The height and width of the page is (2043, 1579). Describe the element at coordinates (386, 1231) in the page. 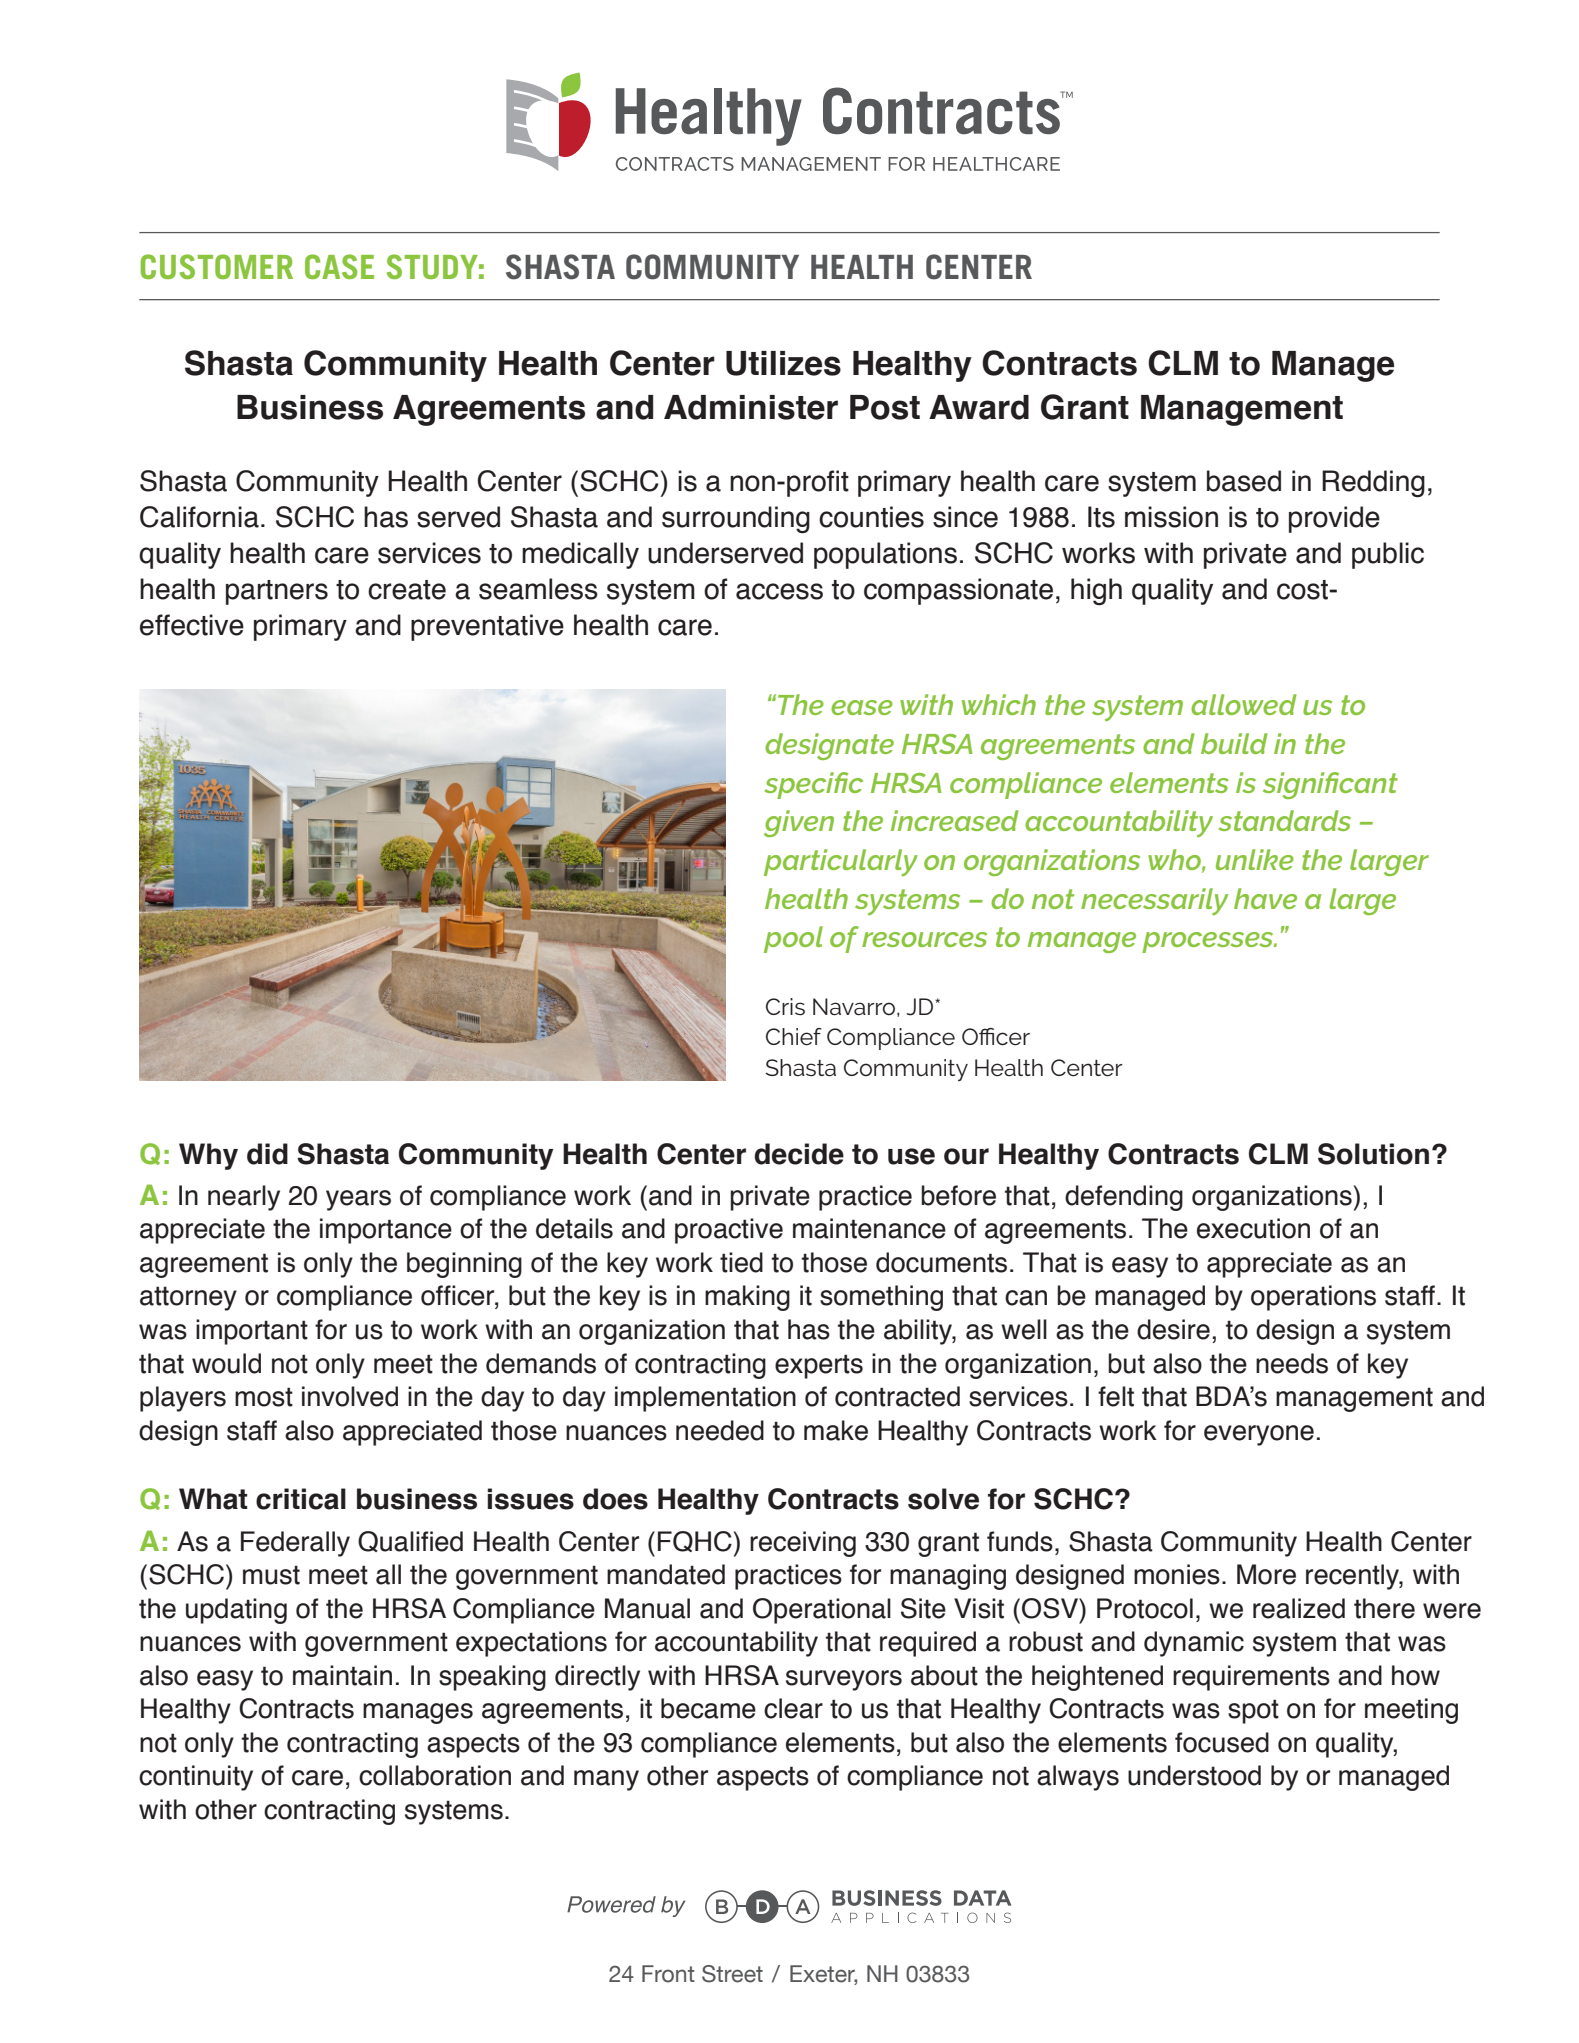

I see `importance` at that location.
